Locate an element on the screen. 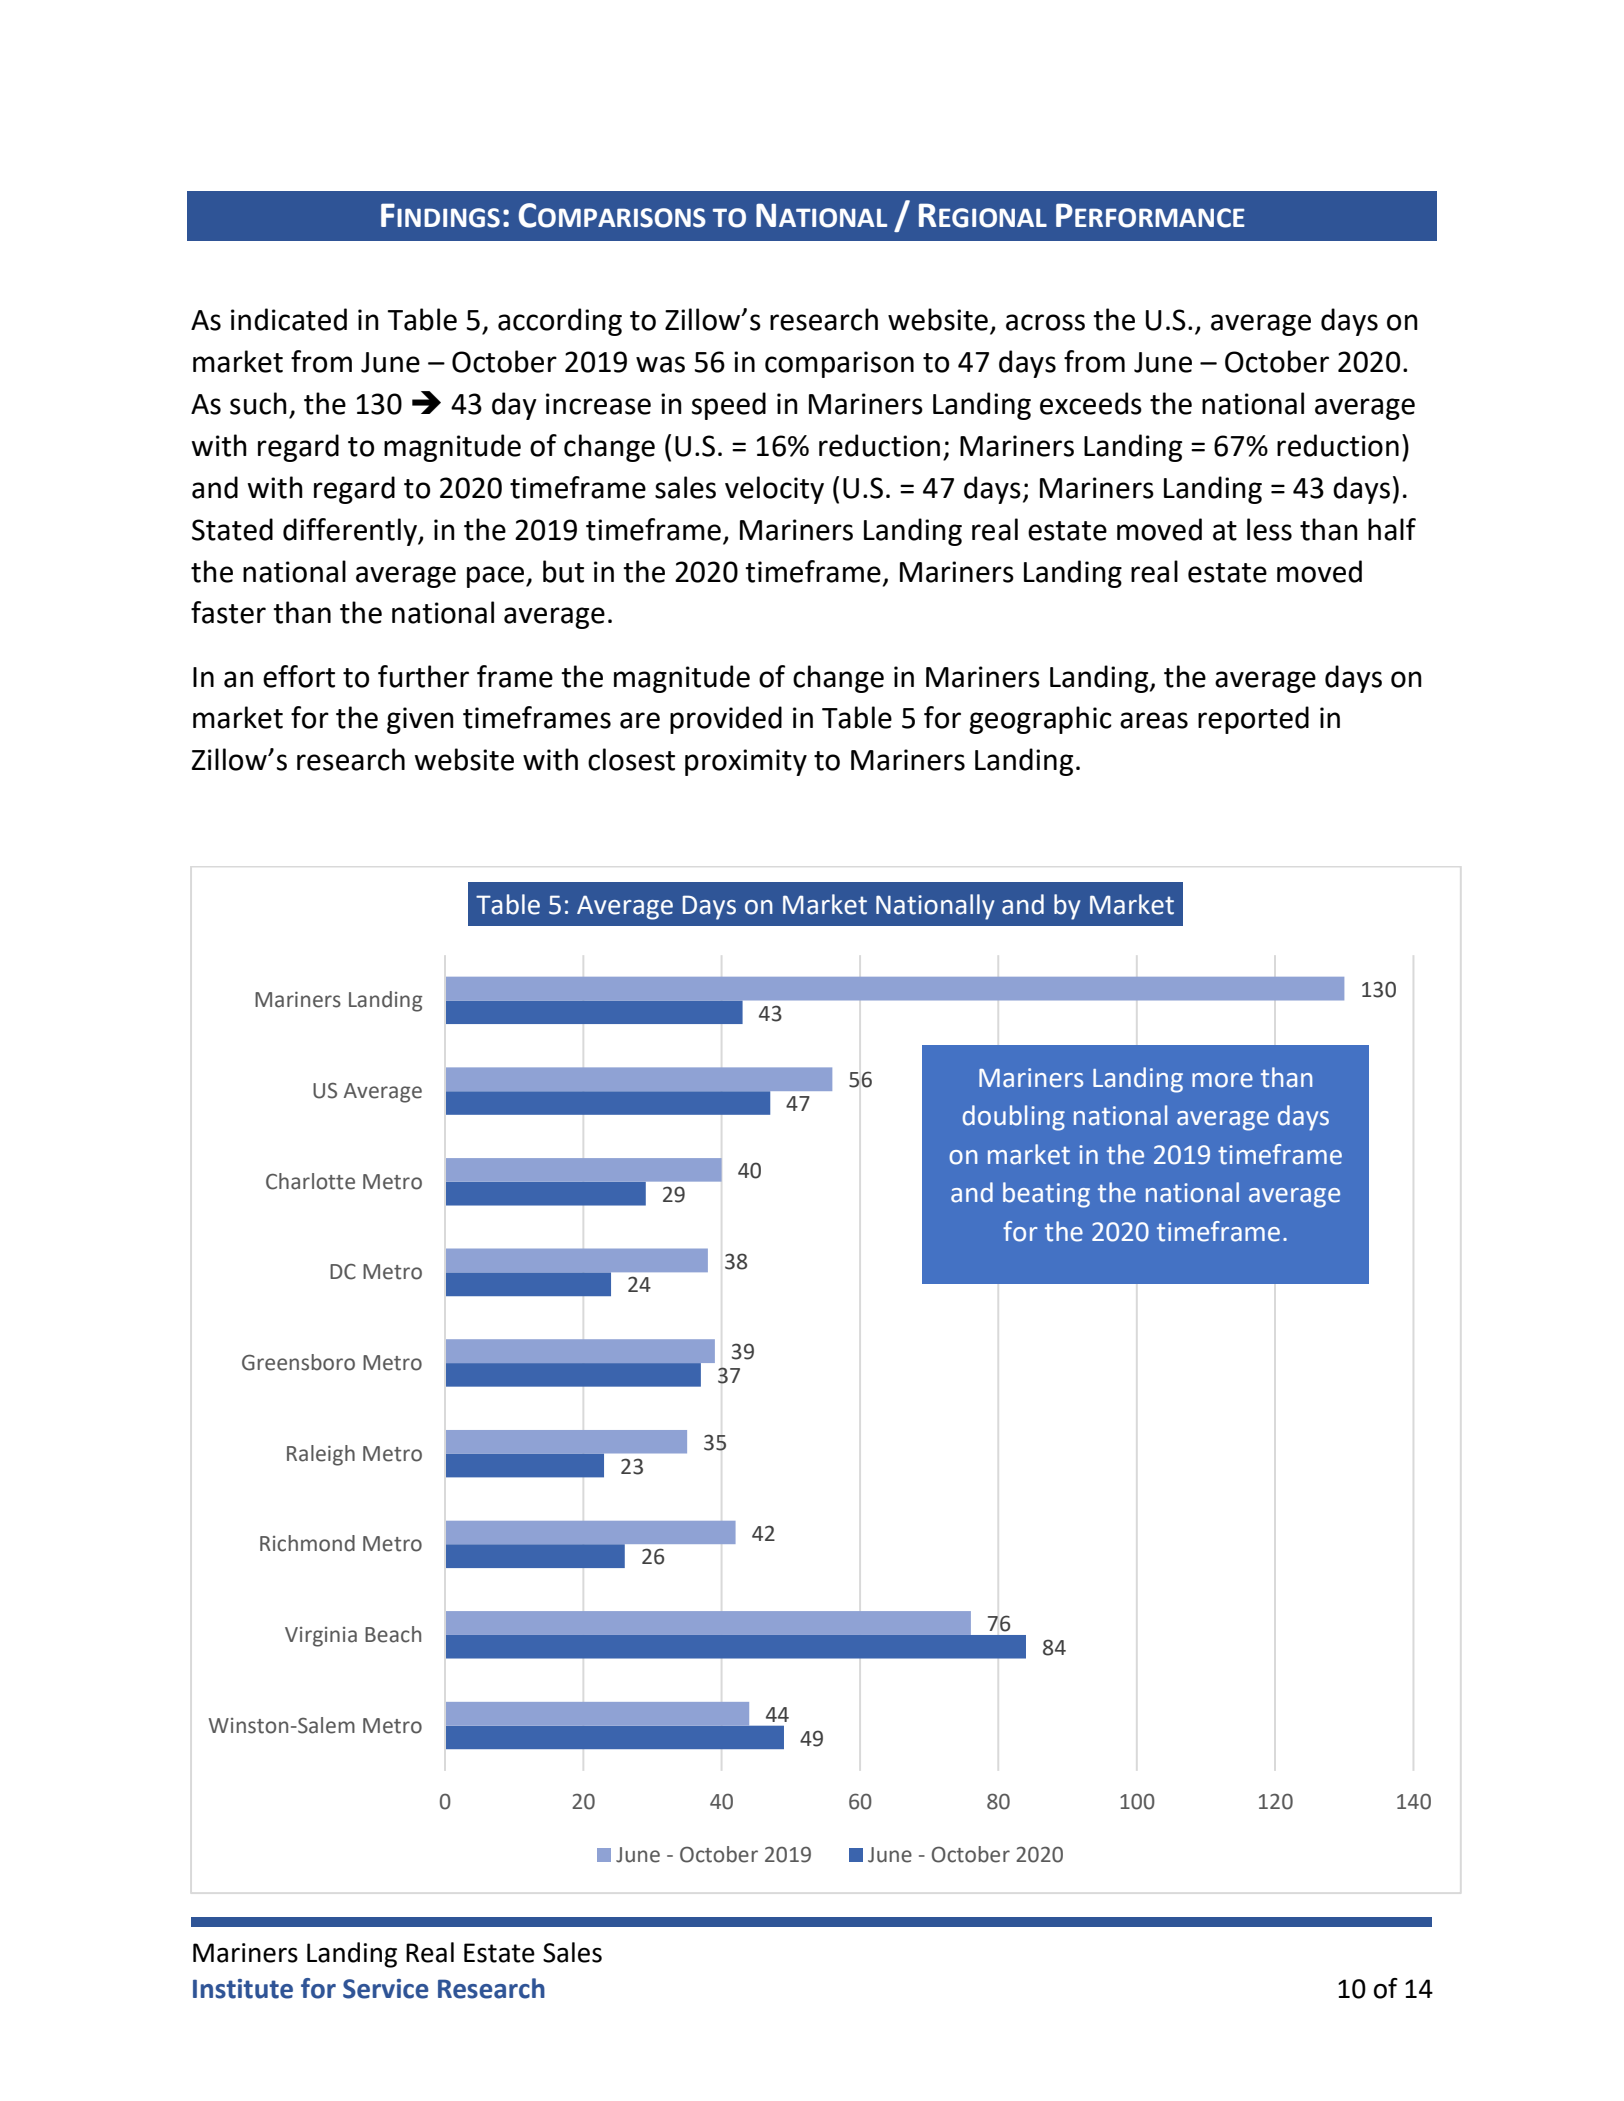 The height and width of the screenshot is (2101, 1624). Beach is located at coordinates (393, 1634).
